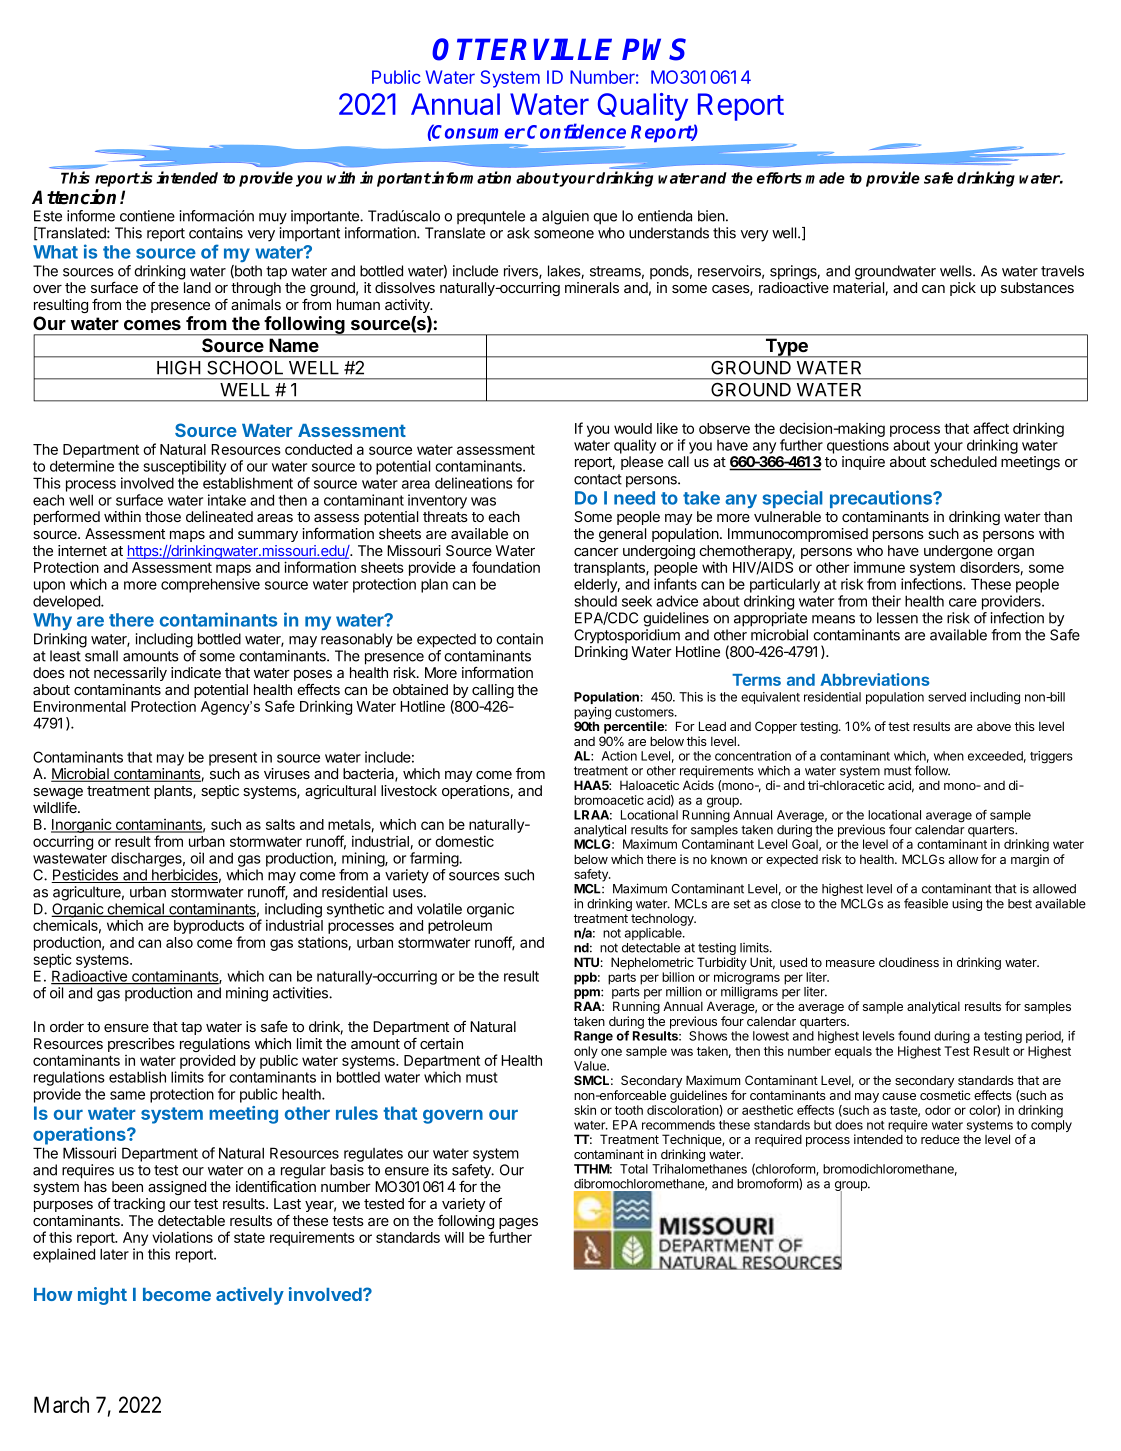  I want to click on undergone, so click(958, 553).
